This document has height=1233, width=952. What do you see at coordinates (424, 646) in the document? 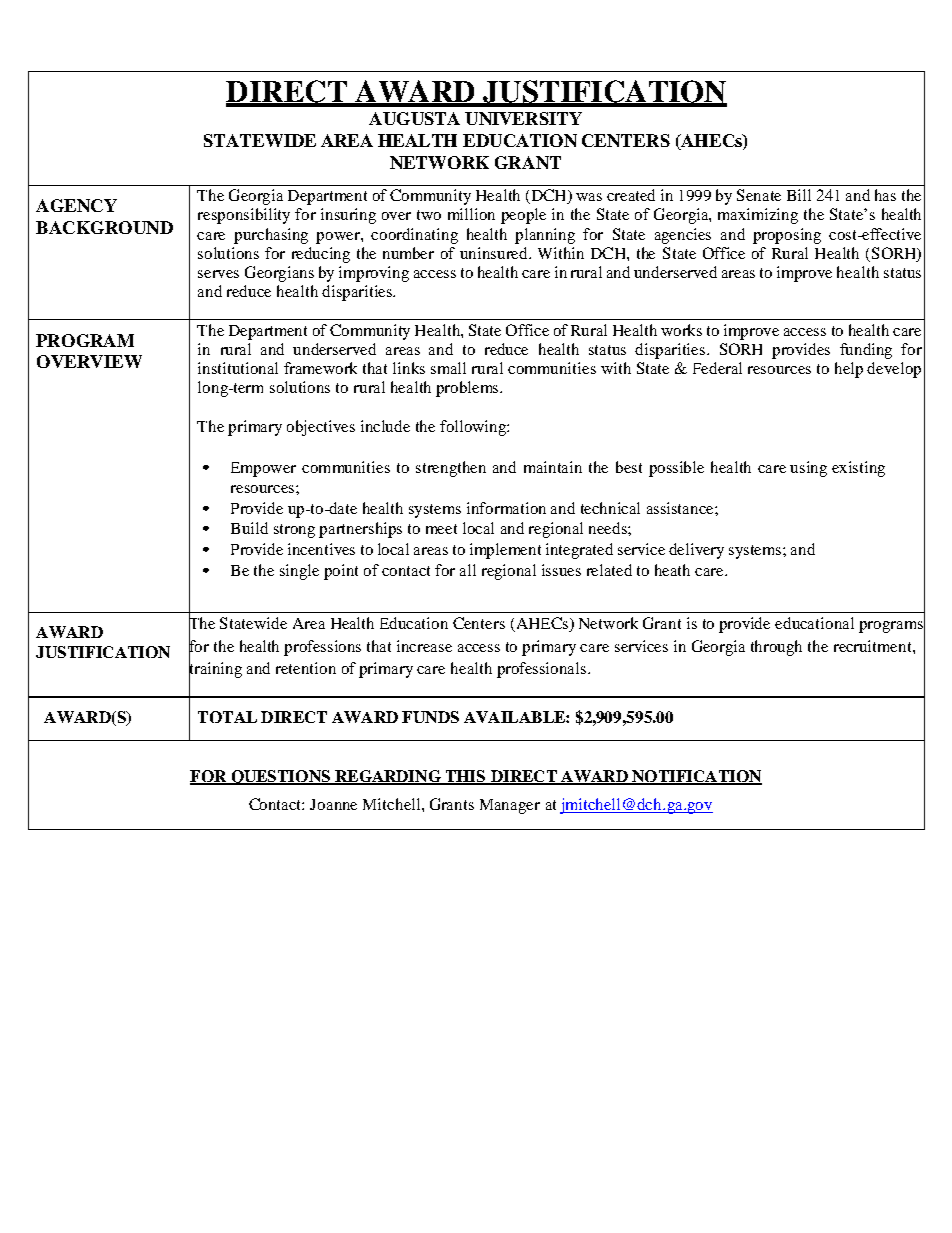
I see `increase` at bounding box center [424, 646].
